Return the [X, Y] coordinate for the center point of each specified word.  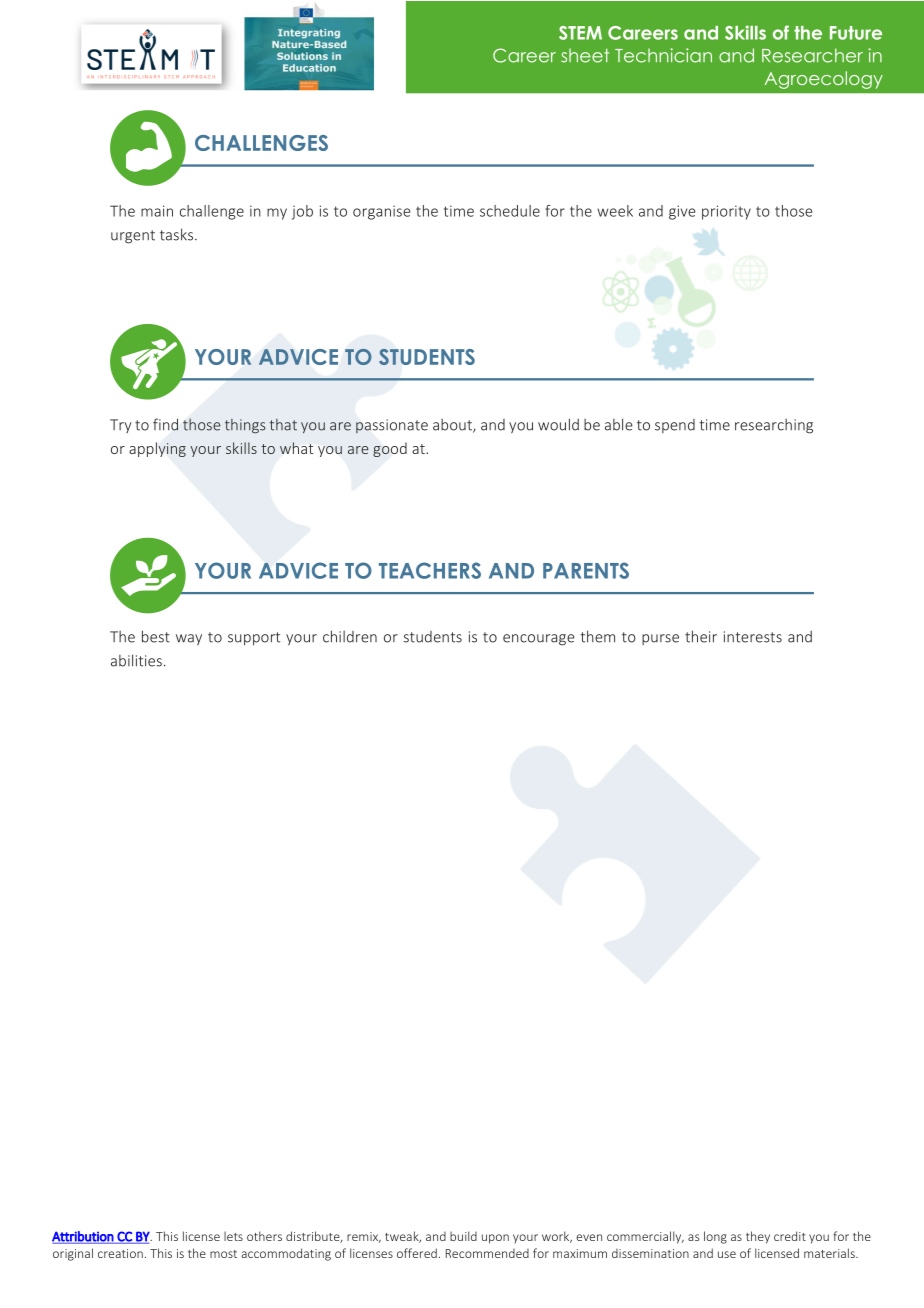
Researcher [812, 55]
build [463, 1236]
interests [753, 637]
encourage [539, 640]
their [701, 636]
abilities [136, 660]
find [165, 424]
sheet [585, 55]
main [157, 211]
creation [120, 1253]
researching [774, 426]
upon [495, 1239]
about [453, 426]
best [156, 636]
